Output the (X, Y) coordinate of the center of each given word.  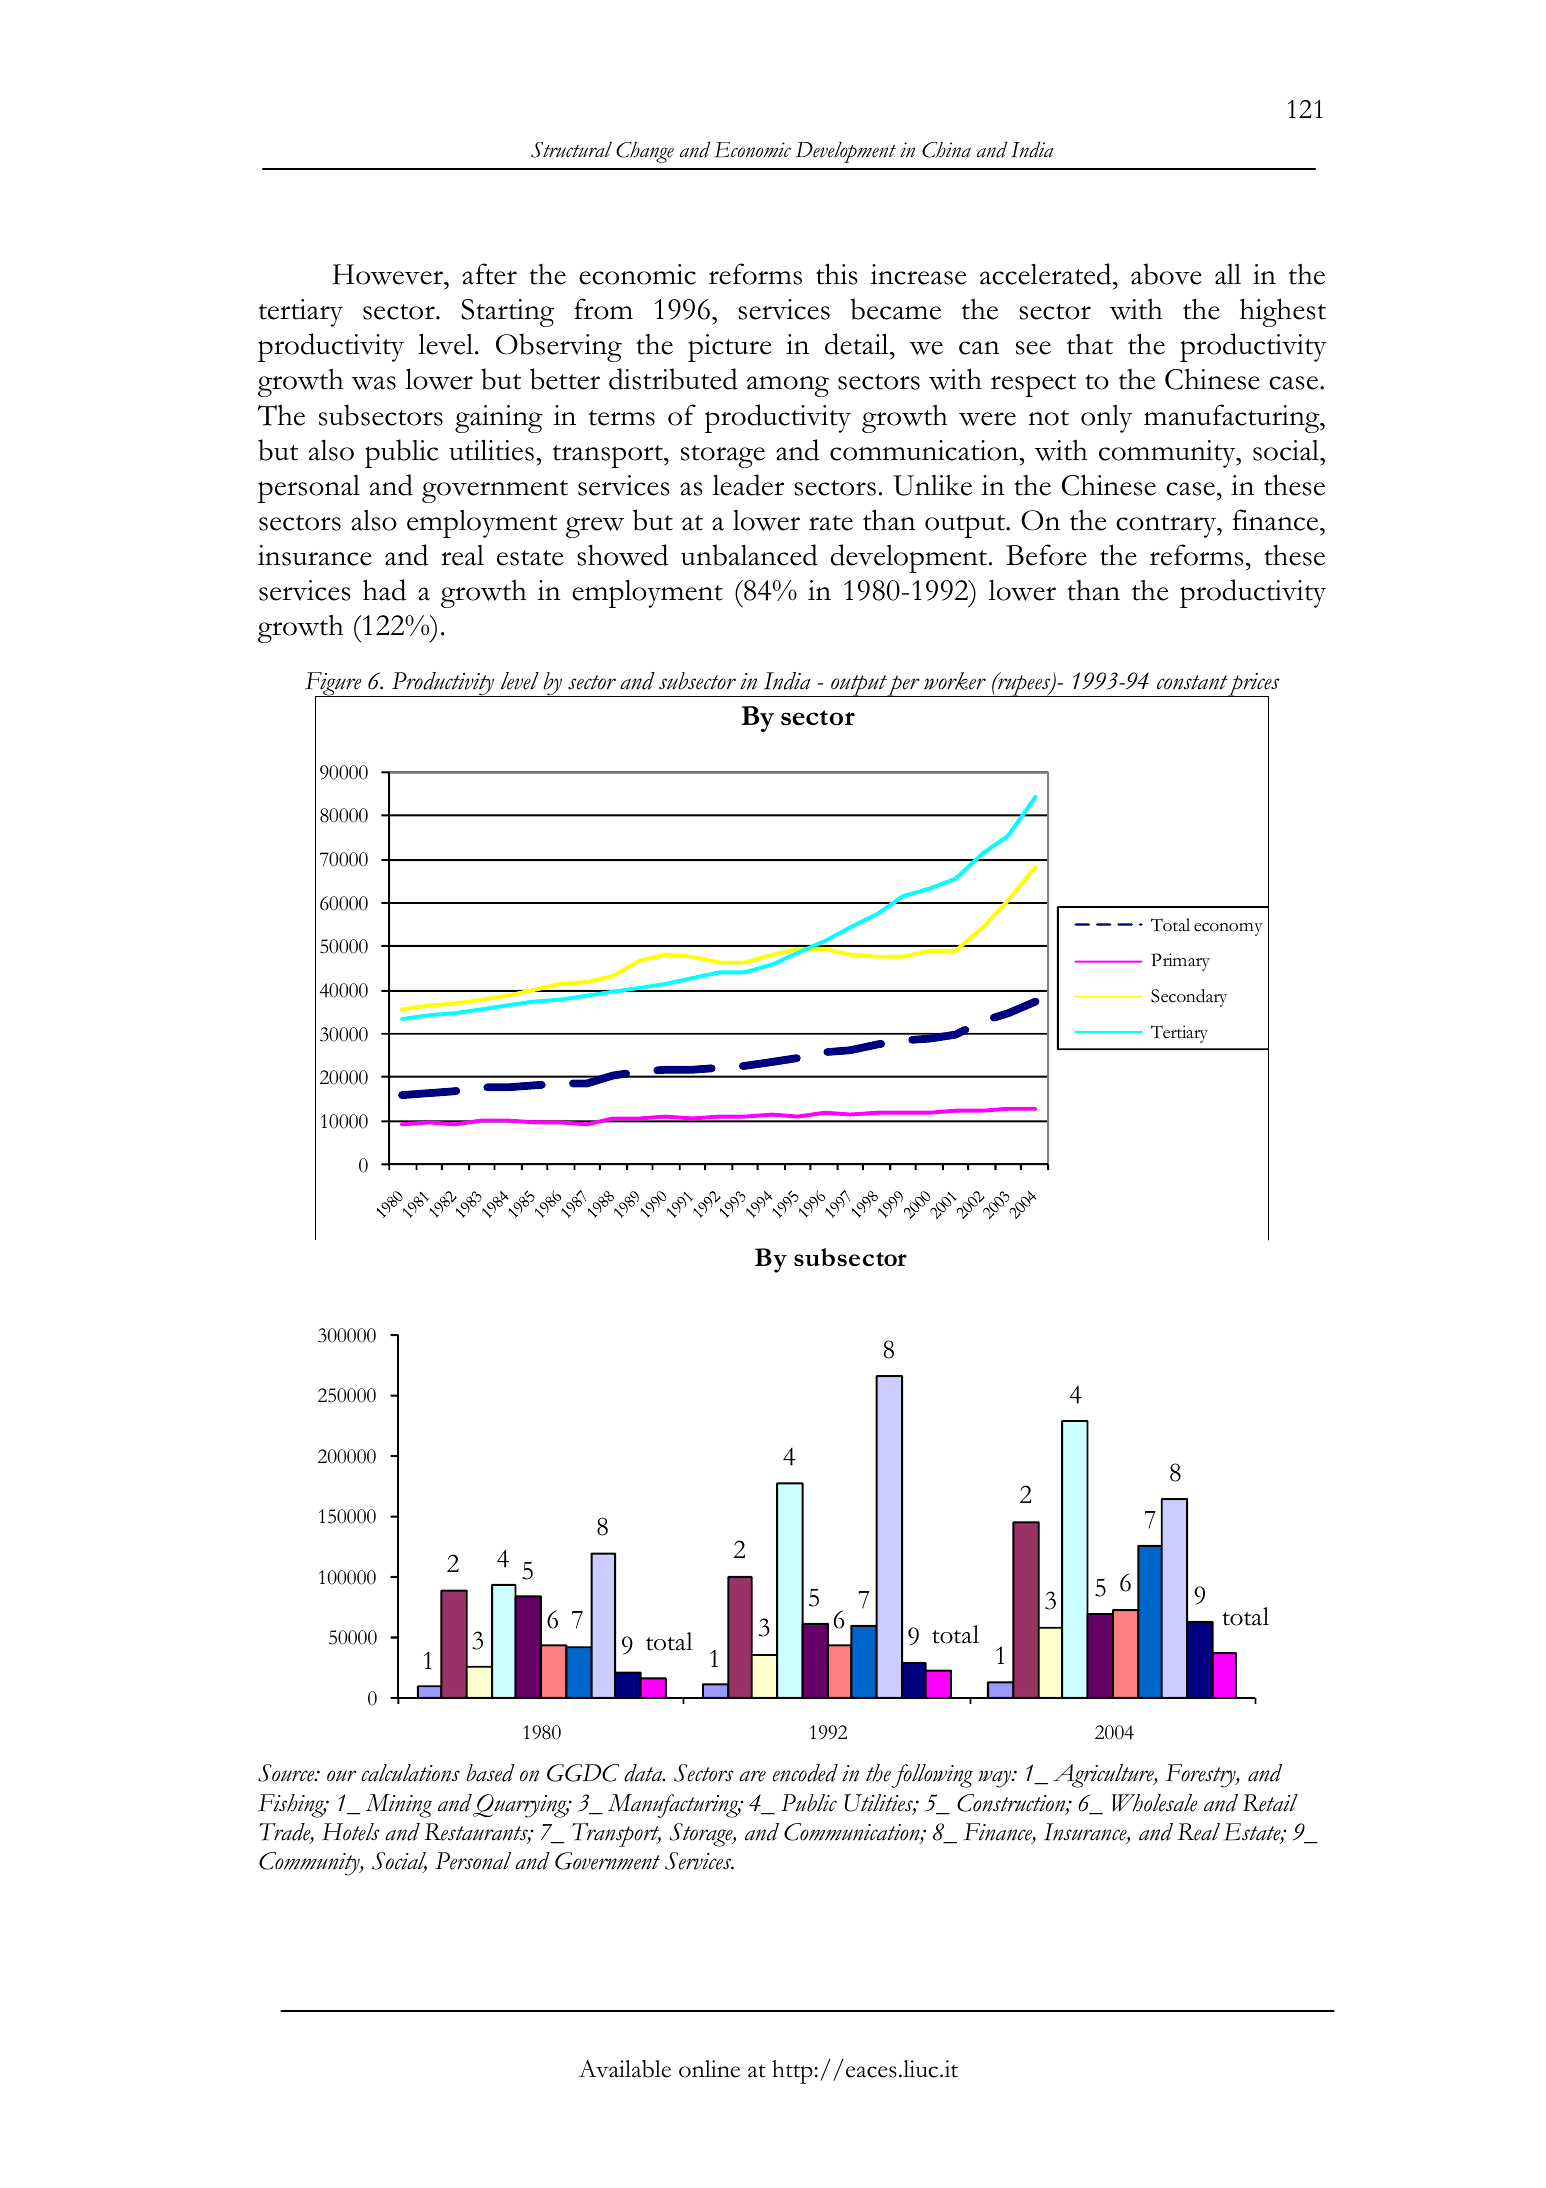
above (1166, 274)
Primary (1180, 962)
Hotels (351, 1832)
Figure (334, 685)
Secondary (1189, 998)
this (837, 274)
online (709, 2069)
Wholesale (1155, 1803)
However (388, 274)
